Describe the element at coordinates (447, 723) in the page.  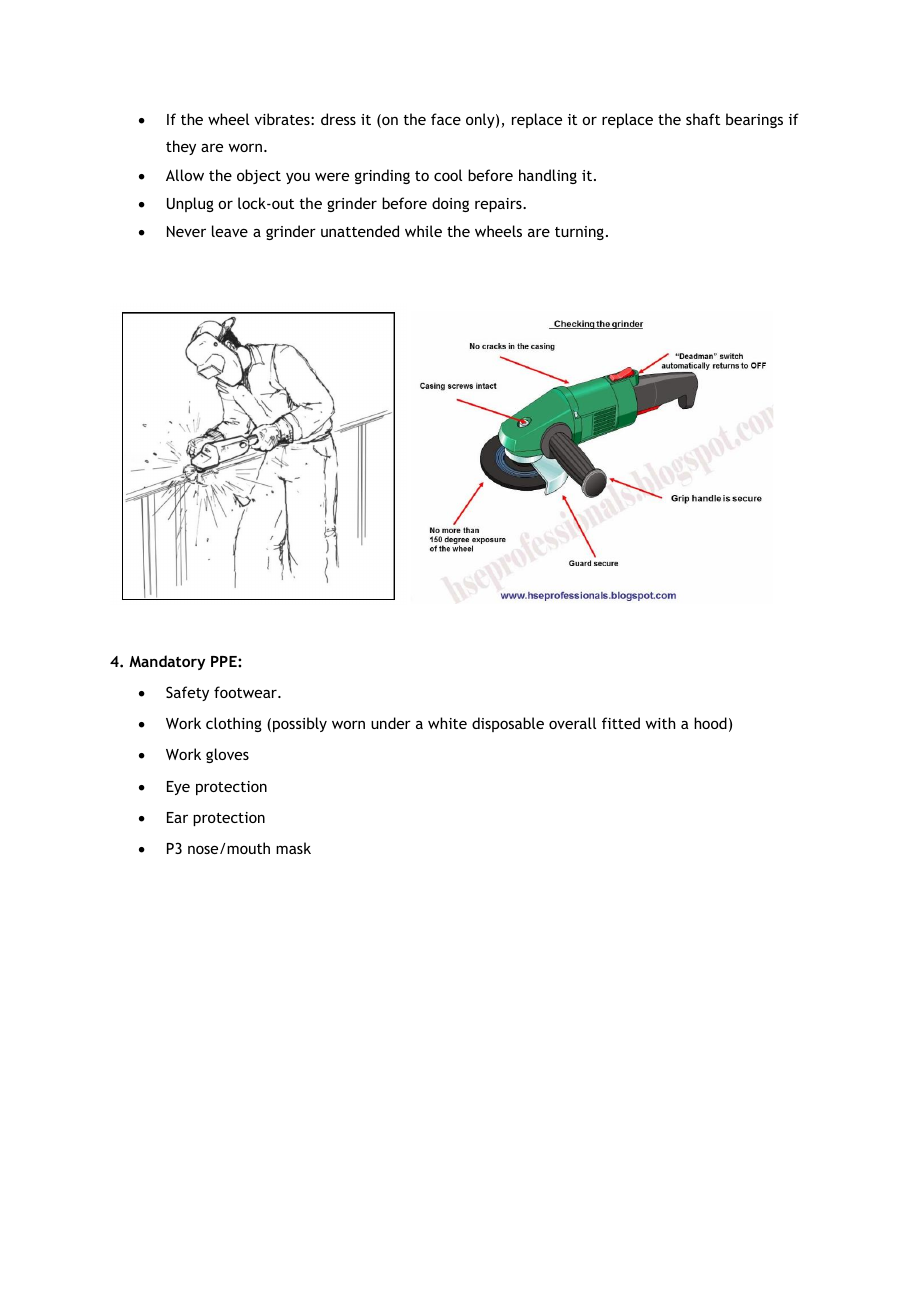
I see `white` at that location.
